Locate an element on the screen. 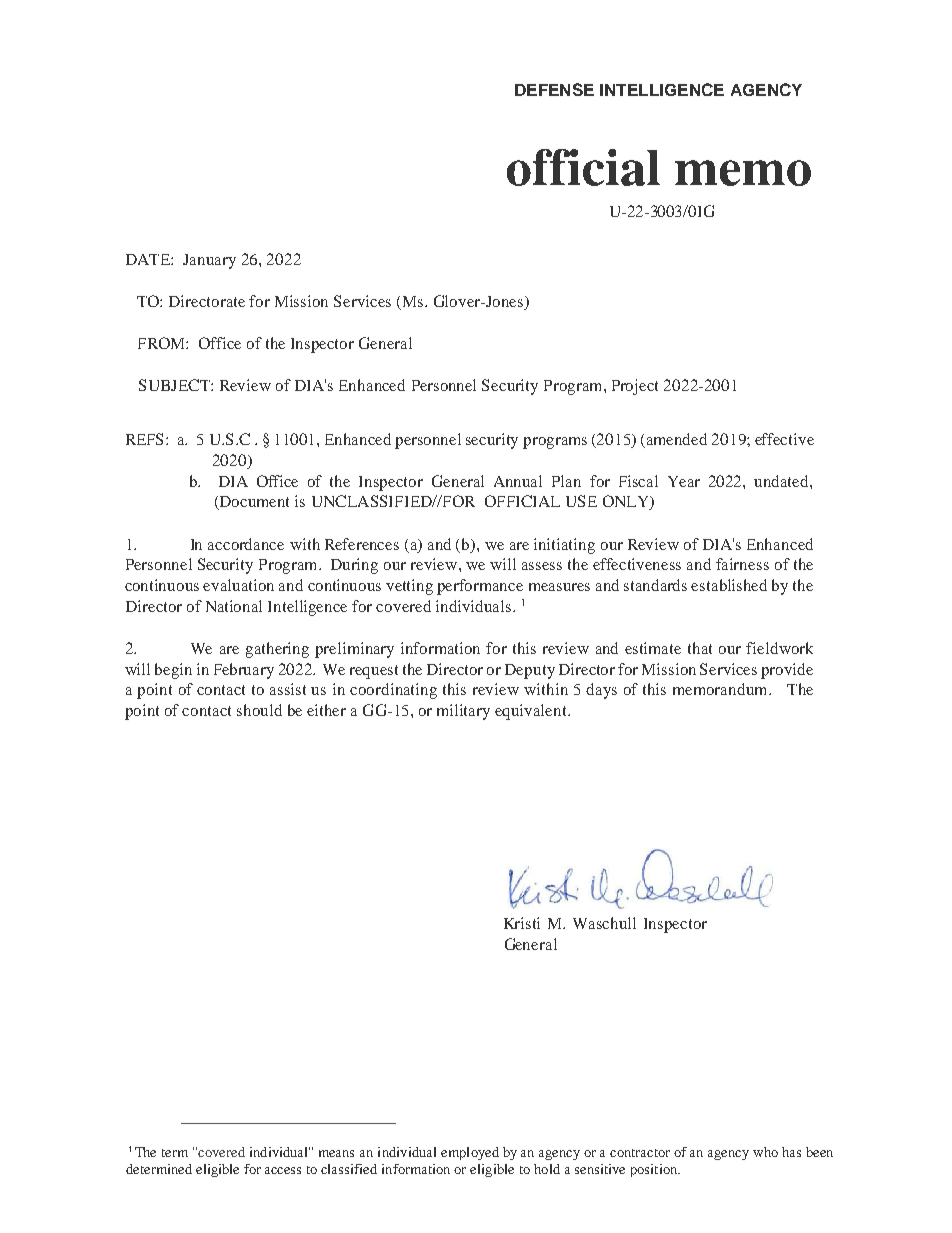 Image resolution: width=952 pixels, height=1233 pixels. Annual is located at coordinates (518, 481).
